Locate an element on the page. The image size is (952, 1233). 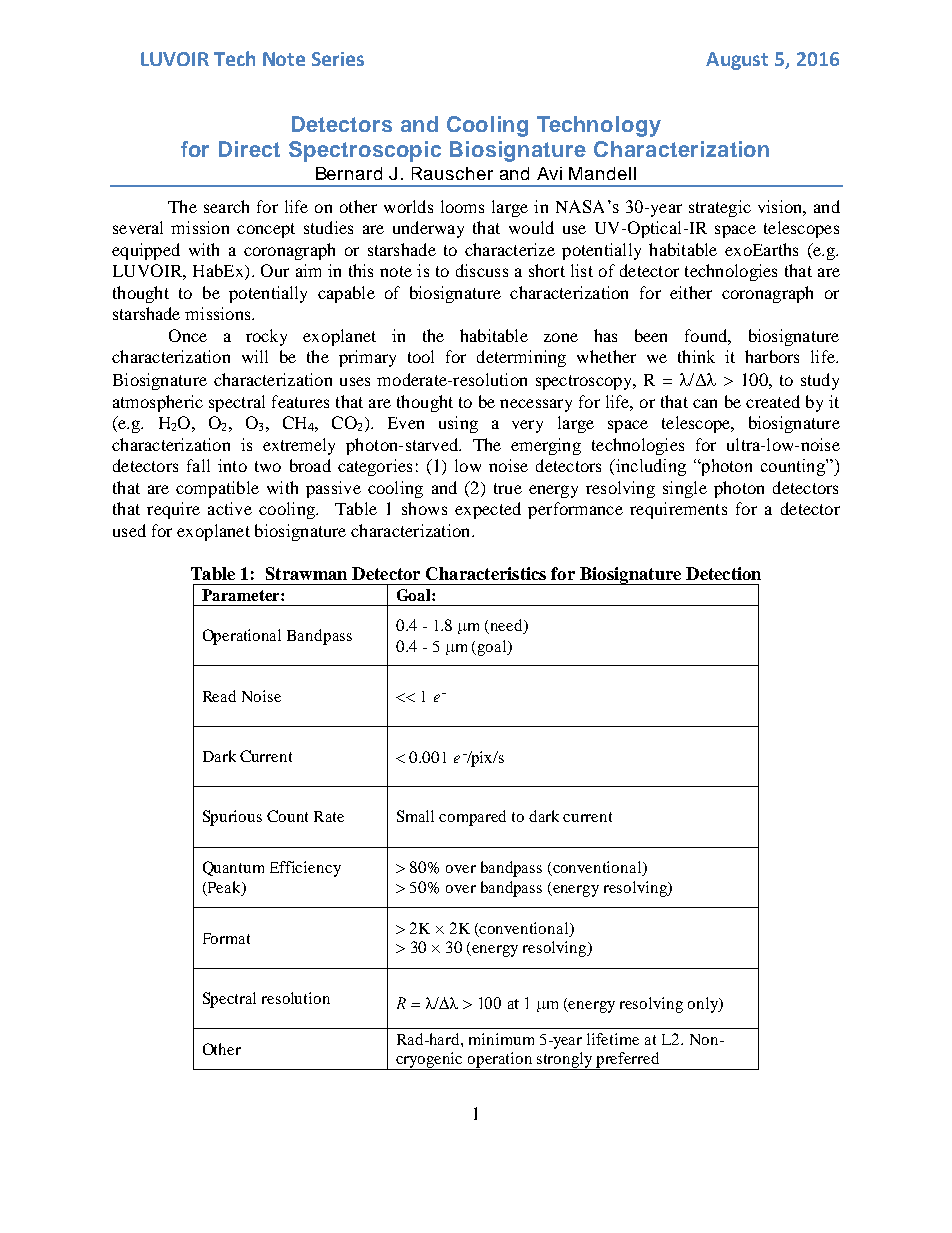
Spurious is located at coordinates (232, 818).
